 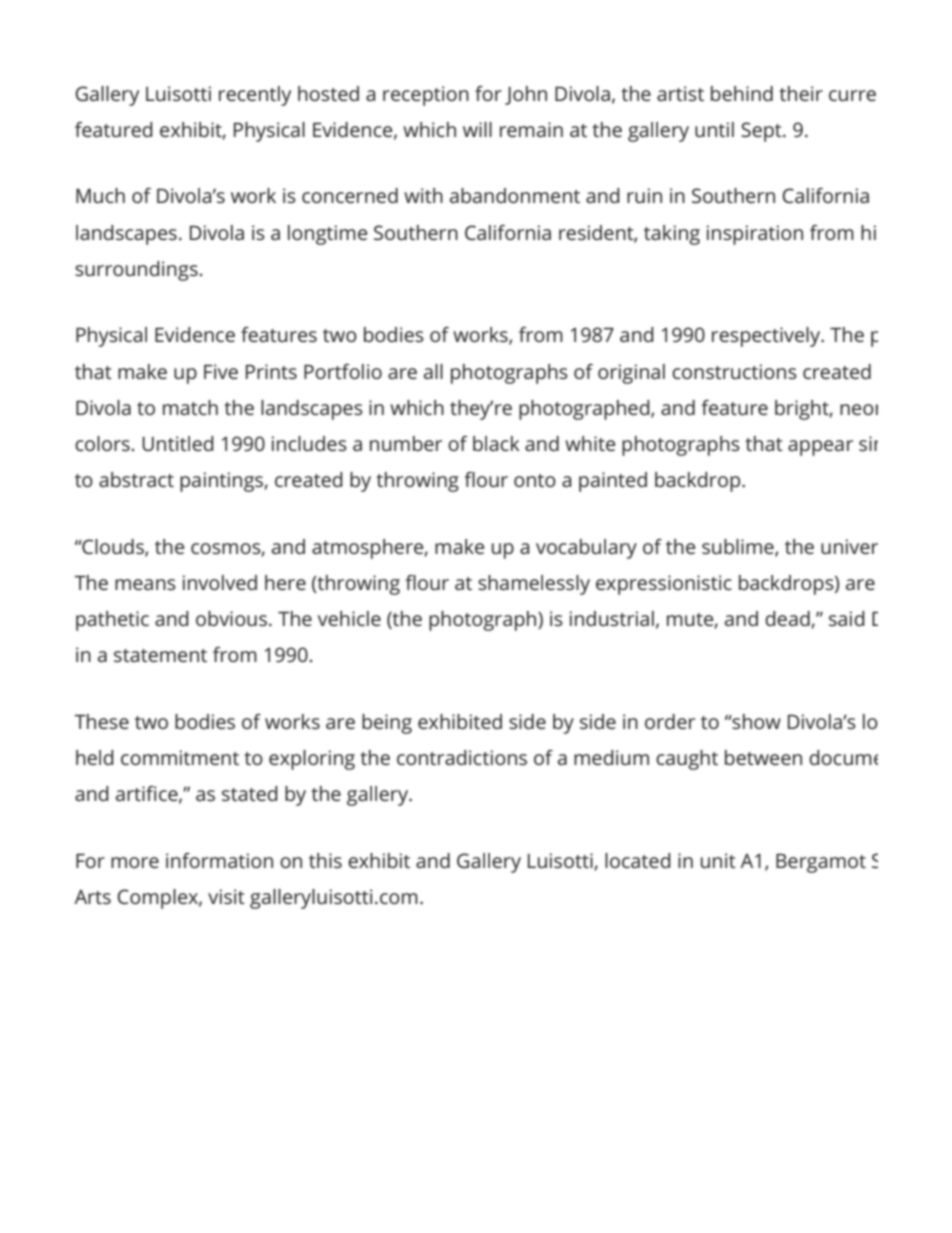 I want to click on information, so click(x=219, y=860).
